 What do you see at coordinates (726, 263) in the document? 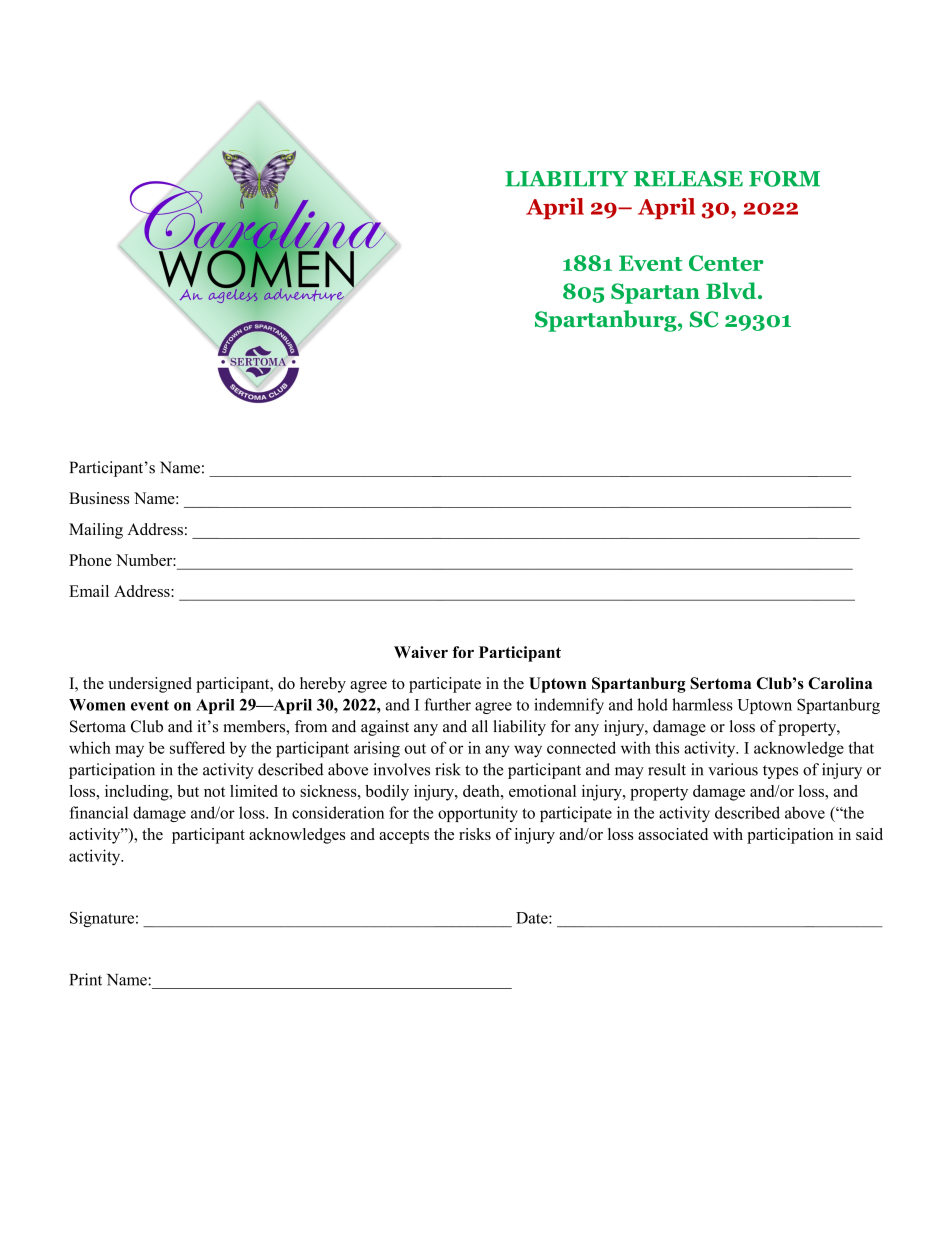
I see `Center` at bounding box center [726, 263].
